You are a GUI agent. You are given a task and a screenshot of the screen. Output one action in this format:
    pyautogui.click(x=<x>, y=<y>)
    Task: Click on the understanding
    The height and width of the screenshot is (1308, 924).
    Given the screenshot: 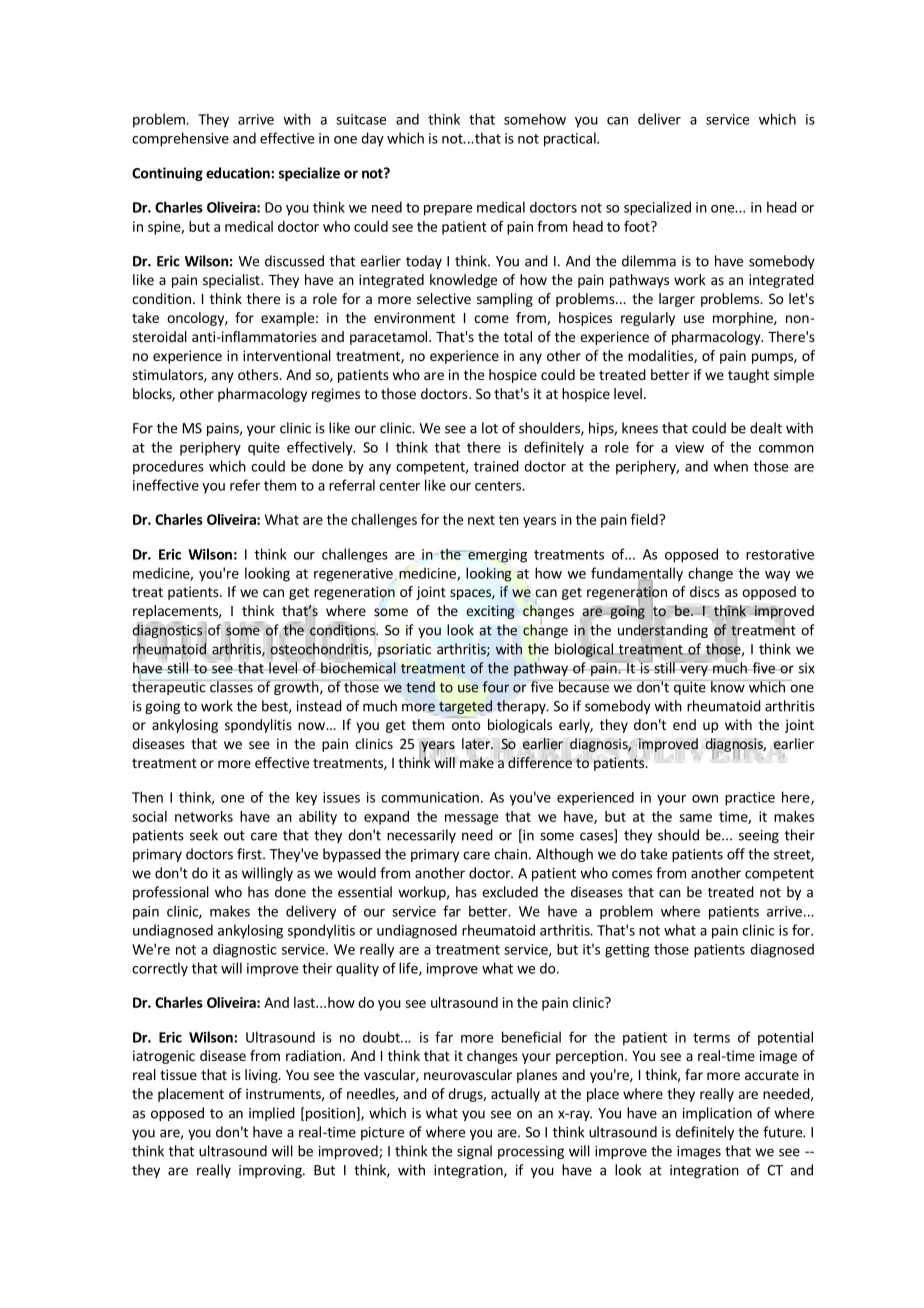 What is the action you would take?
    pyautogui.click(x=663, y=631)
